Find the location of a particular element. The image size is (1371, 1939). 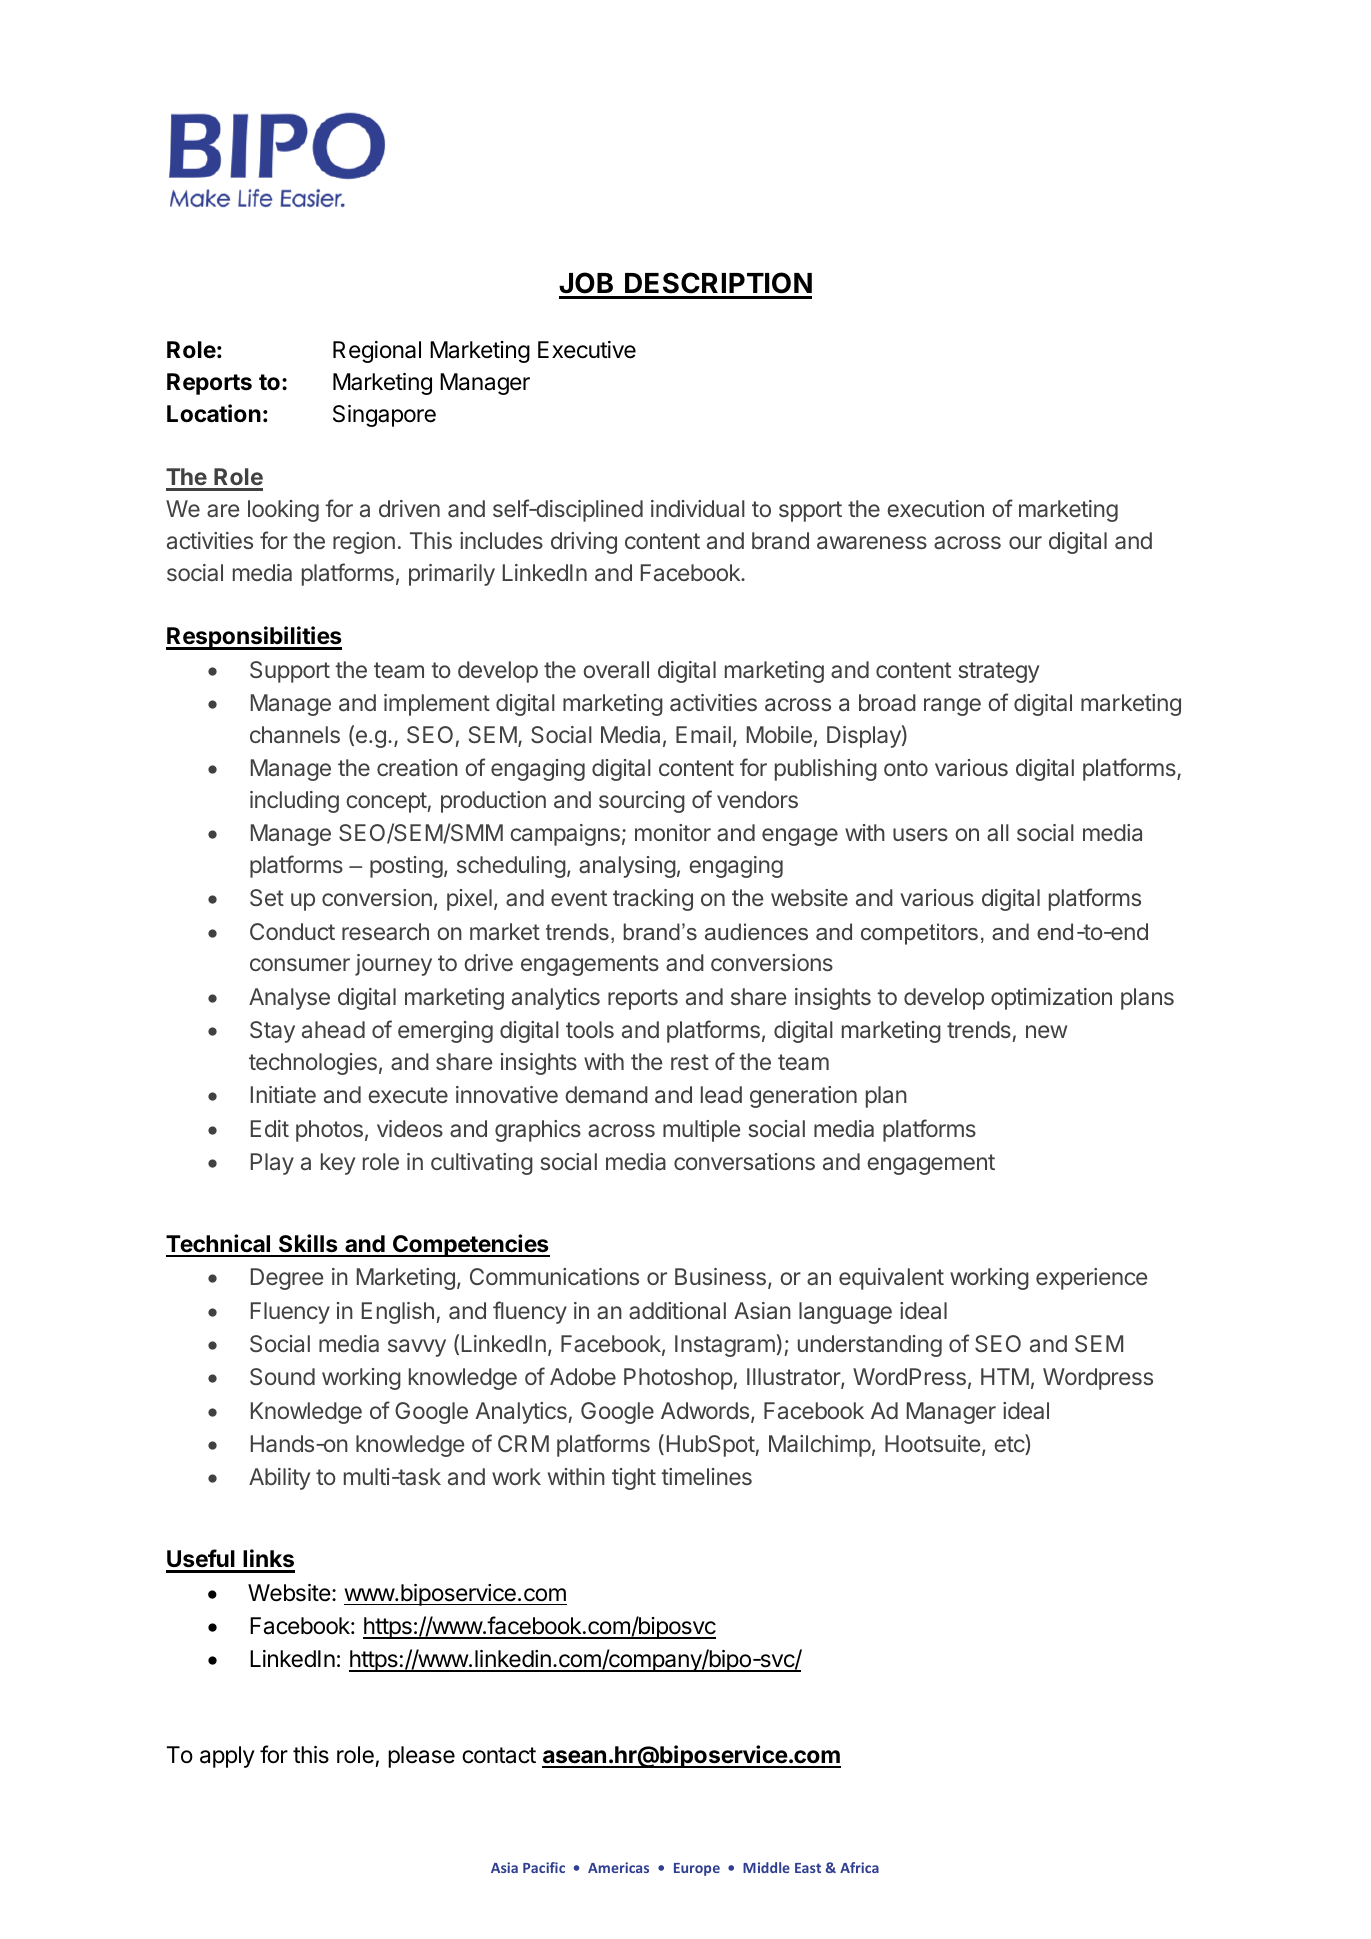

execution is located at coordinates (935, 508).
